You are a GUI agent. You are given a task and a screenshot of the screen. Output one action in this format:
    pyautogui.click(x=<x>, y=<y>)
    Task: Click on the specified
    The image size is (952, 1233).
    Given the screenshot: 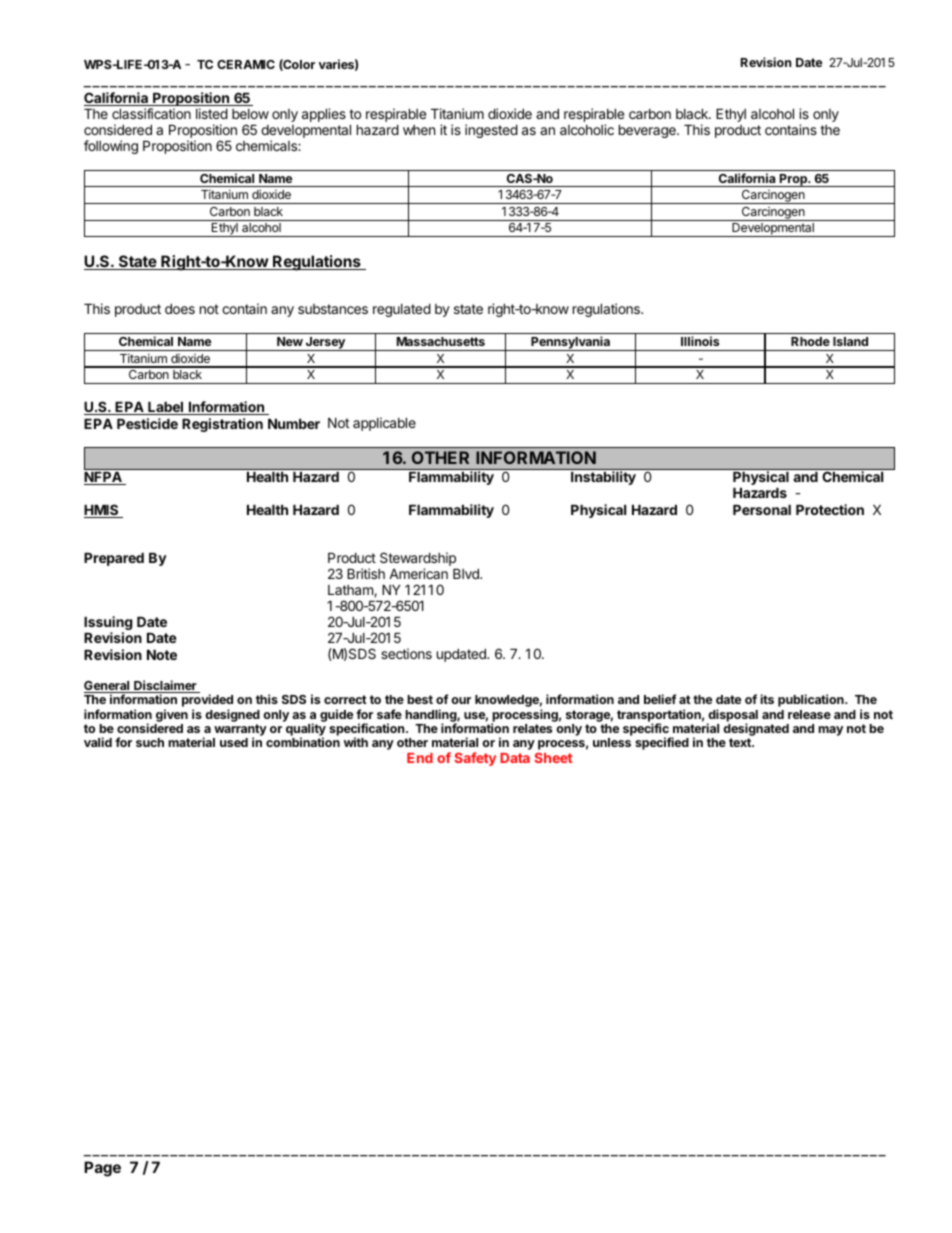 What is the action you would take?
    pyautogui.click(x=662, y=743)
